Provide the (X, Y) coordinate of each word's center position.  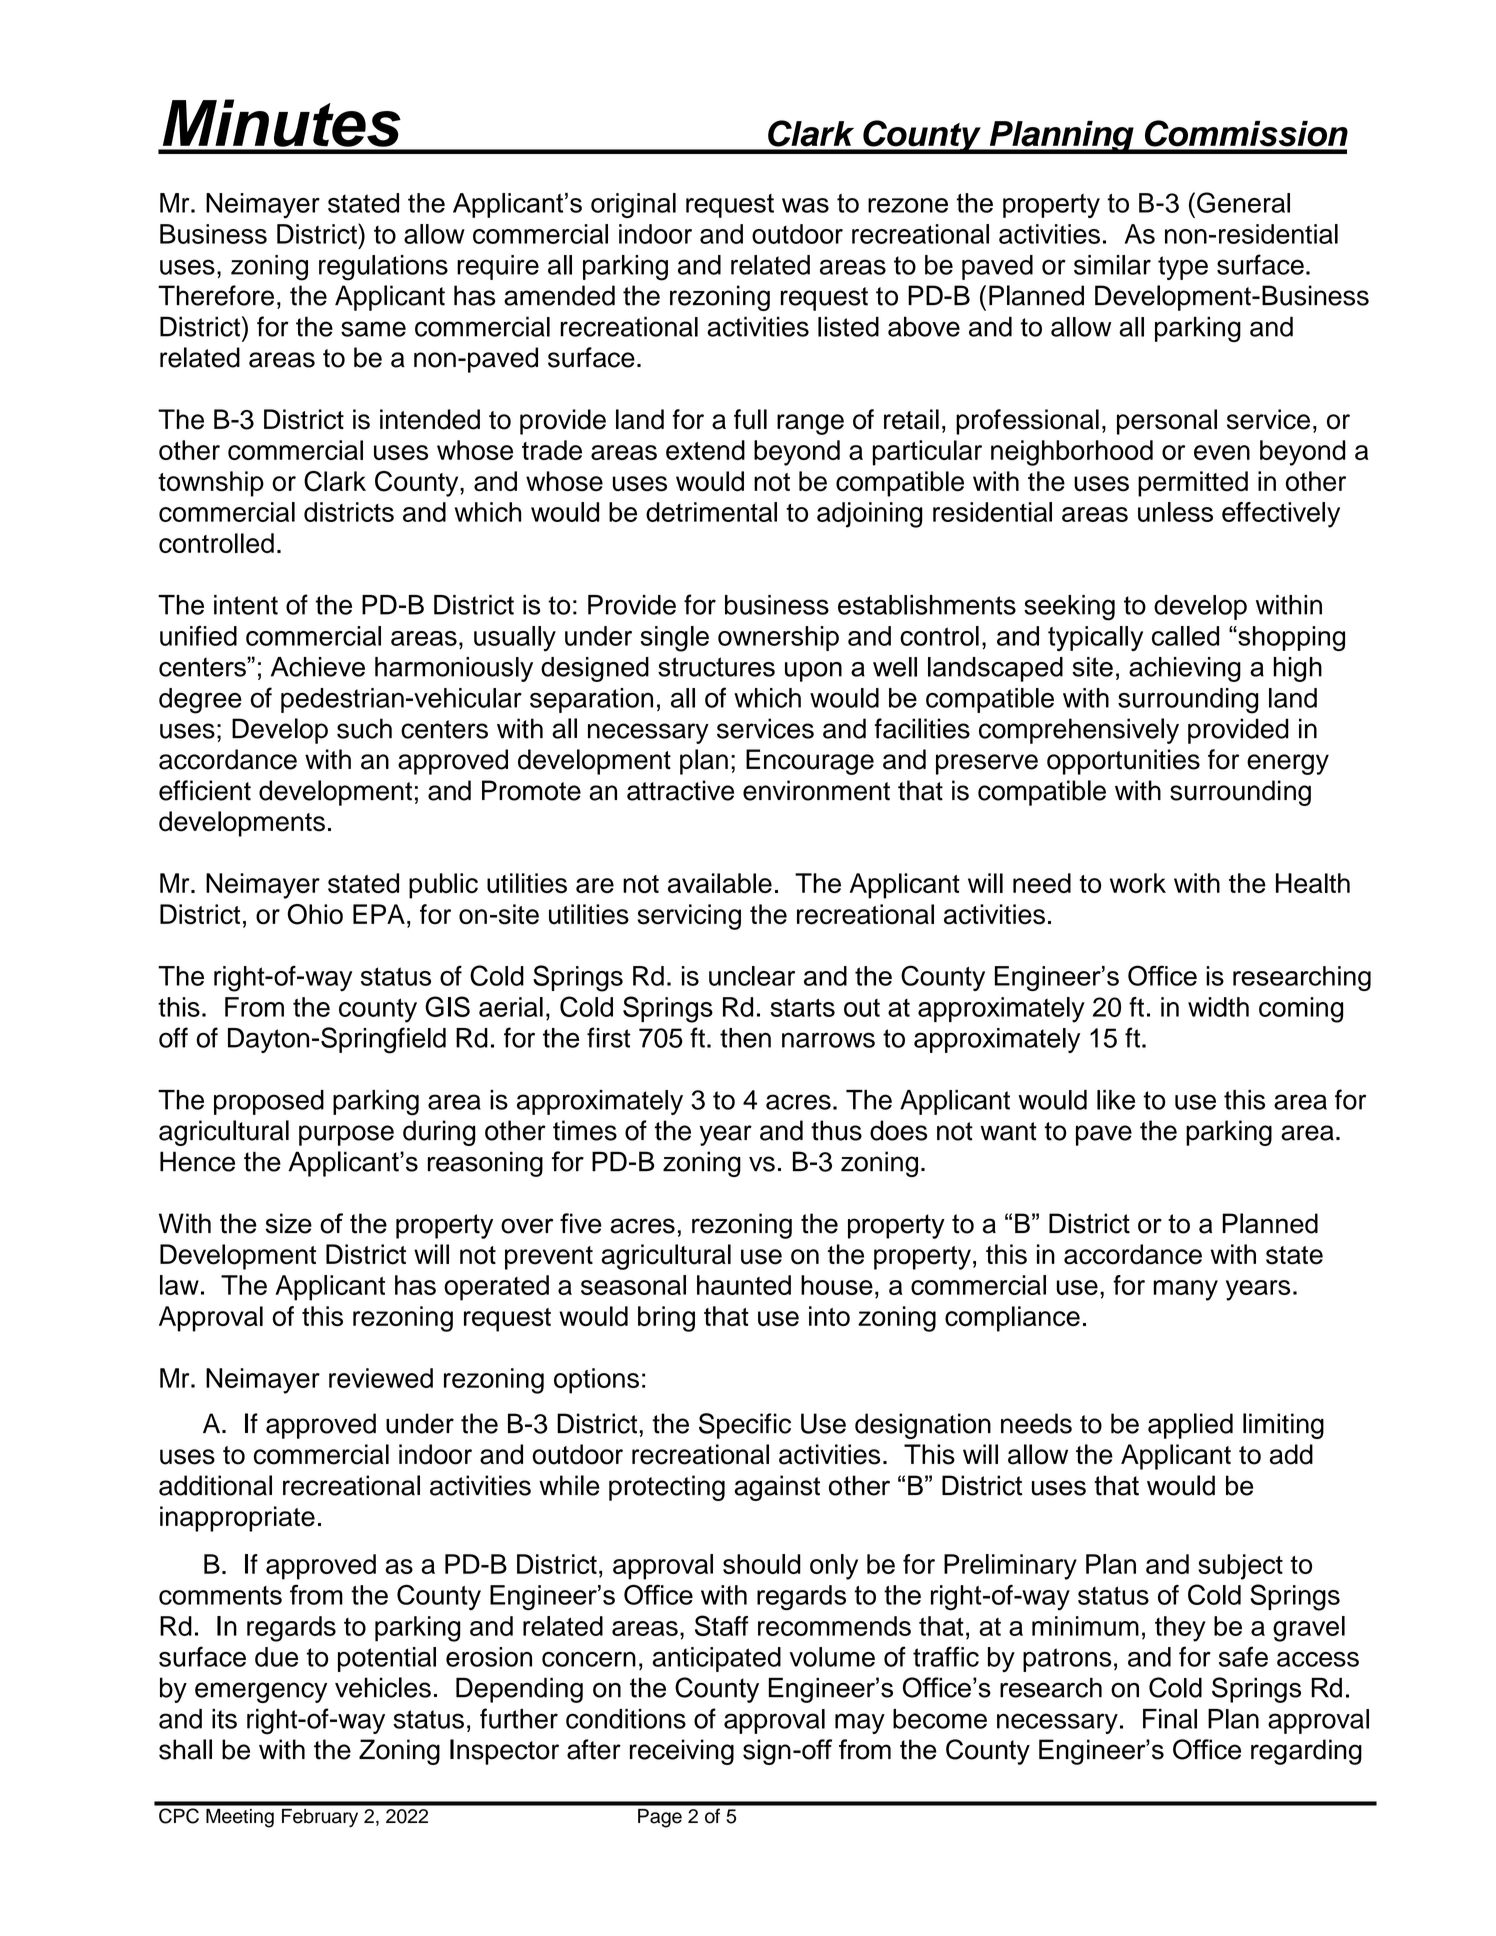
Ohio (315, 914)
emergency (261, 1692)
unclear (752, 976)
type (1183, 268)
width (1218, 1007)
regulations (383, 268)
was (805, 205)
